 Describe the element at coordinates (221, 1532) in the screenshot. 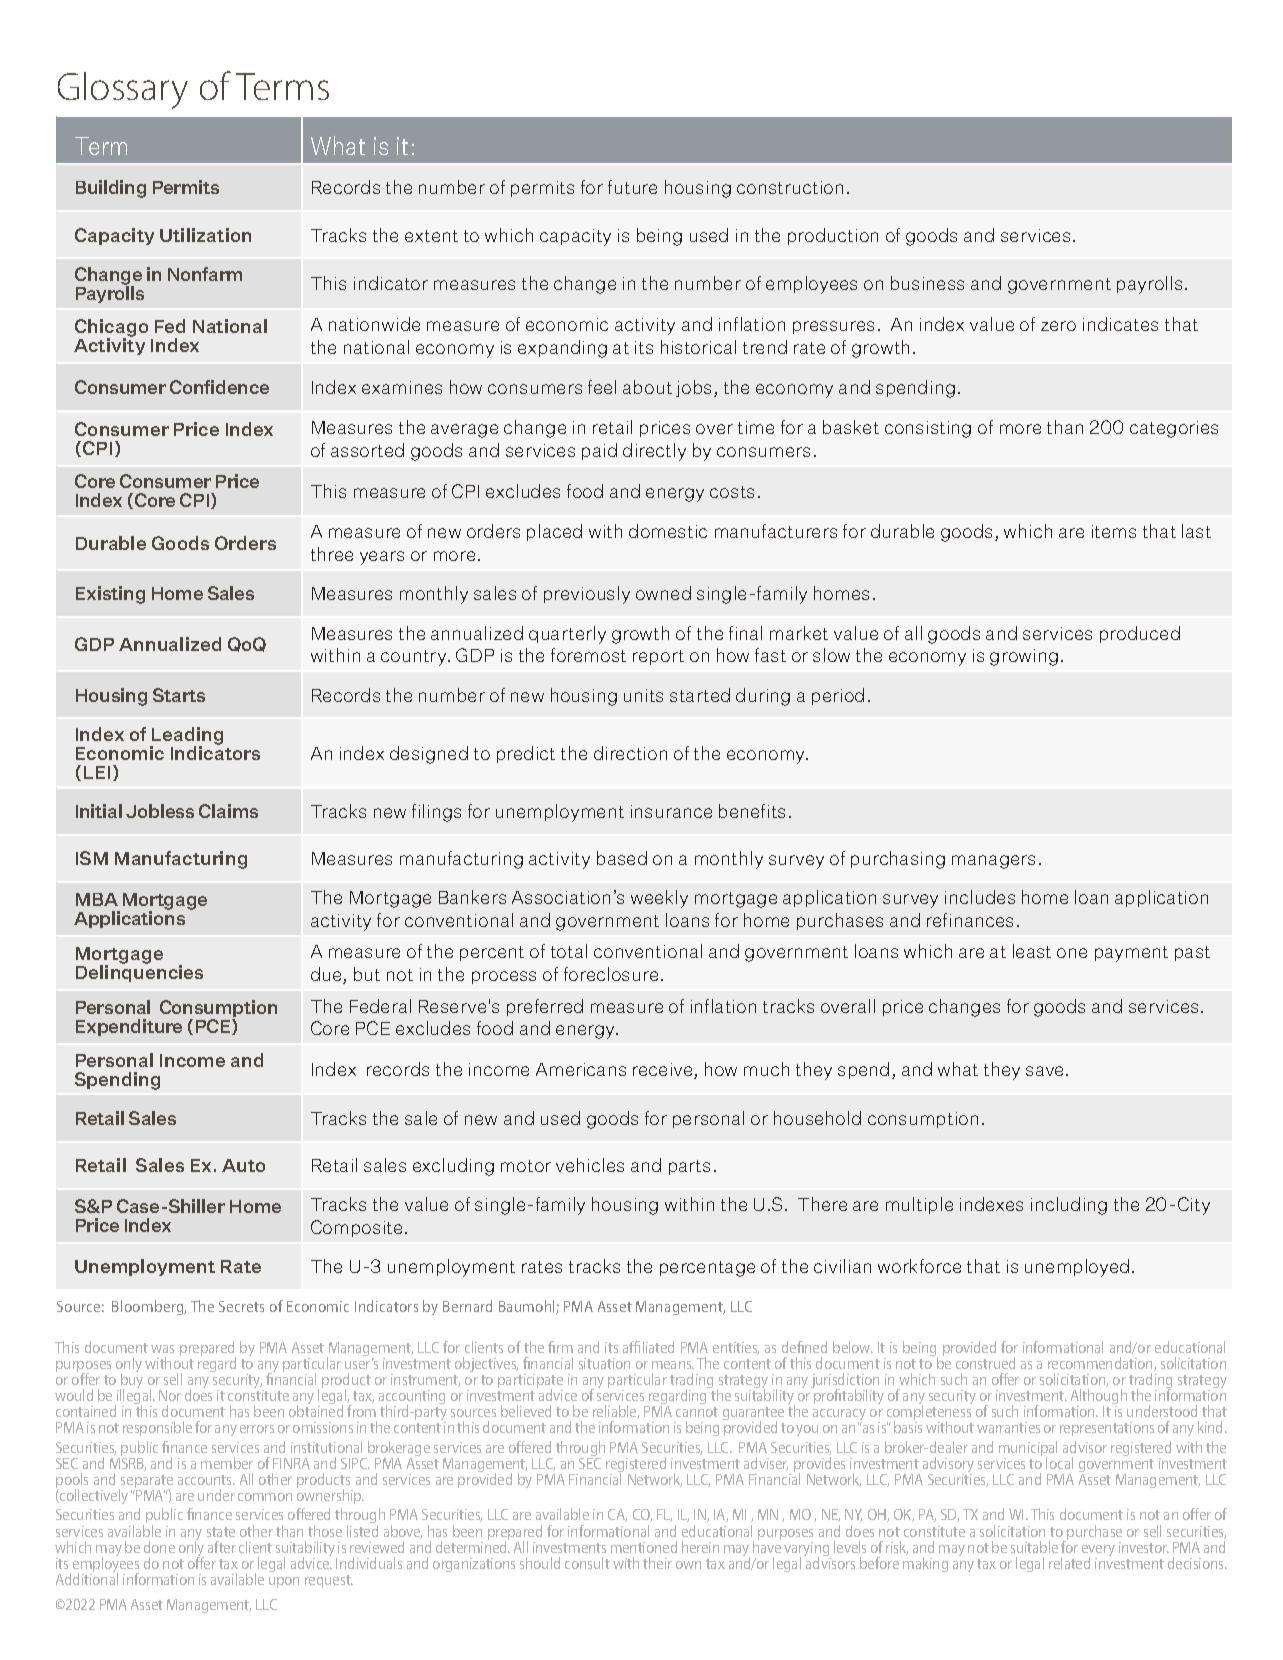

I see `state` at that location.
